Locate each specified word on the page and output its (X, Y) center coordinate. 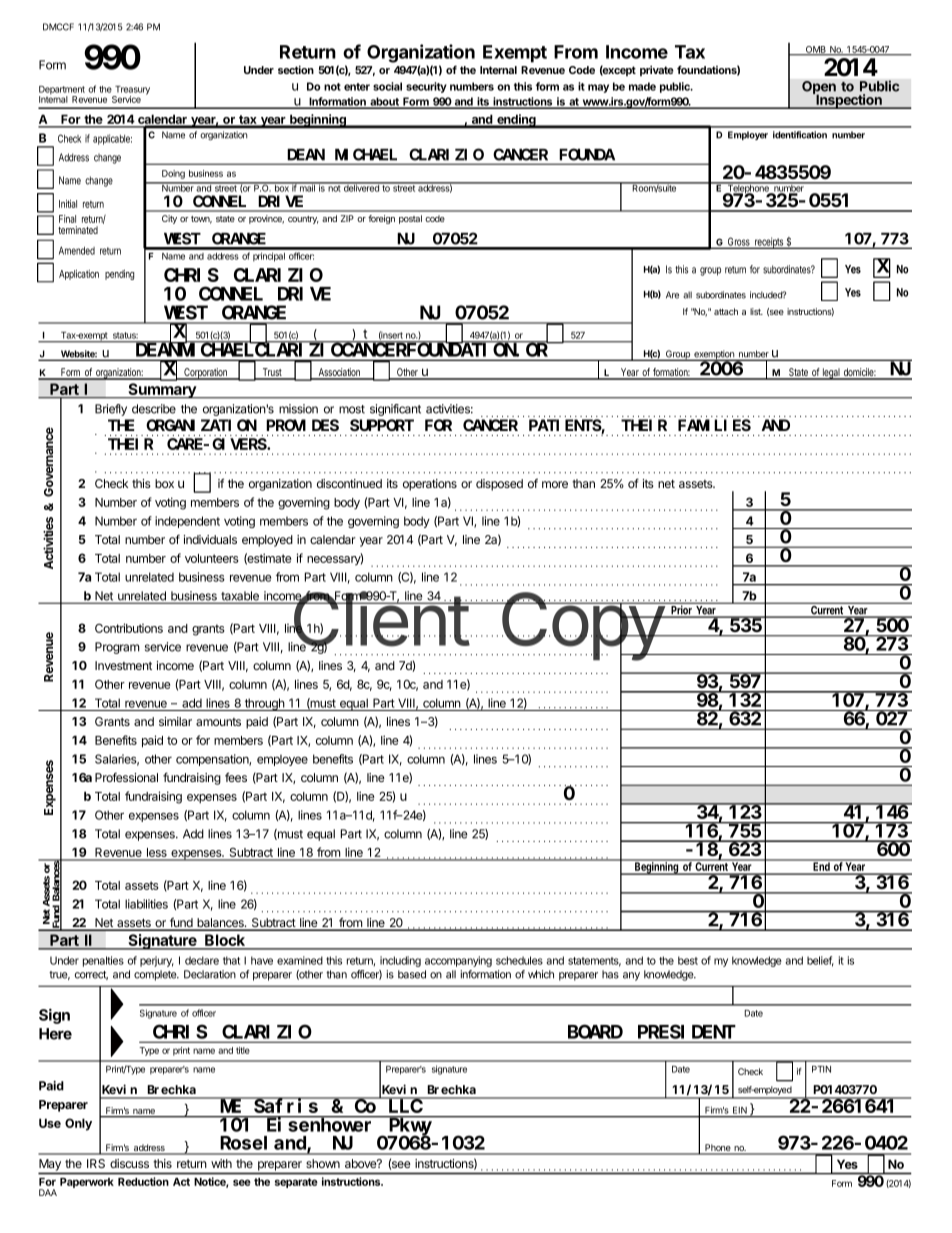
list (756, 311)
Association (340, 373)
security (426, 87)
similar (175, 721)
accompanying (458, 961)
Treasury (131, 91)
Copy (582, 628)
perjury (157, 961)
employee (282, 760)
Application (79, 275)
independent (187, 522)
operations (430, 485)
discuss (129, 1163)
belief (820, 961)
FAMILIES (714, 425)
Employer (748, 135)
